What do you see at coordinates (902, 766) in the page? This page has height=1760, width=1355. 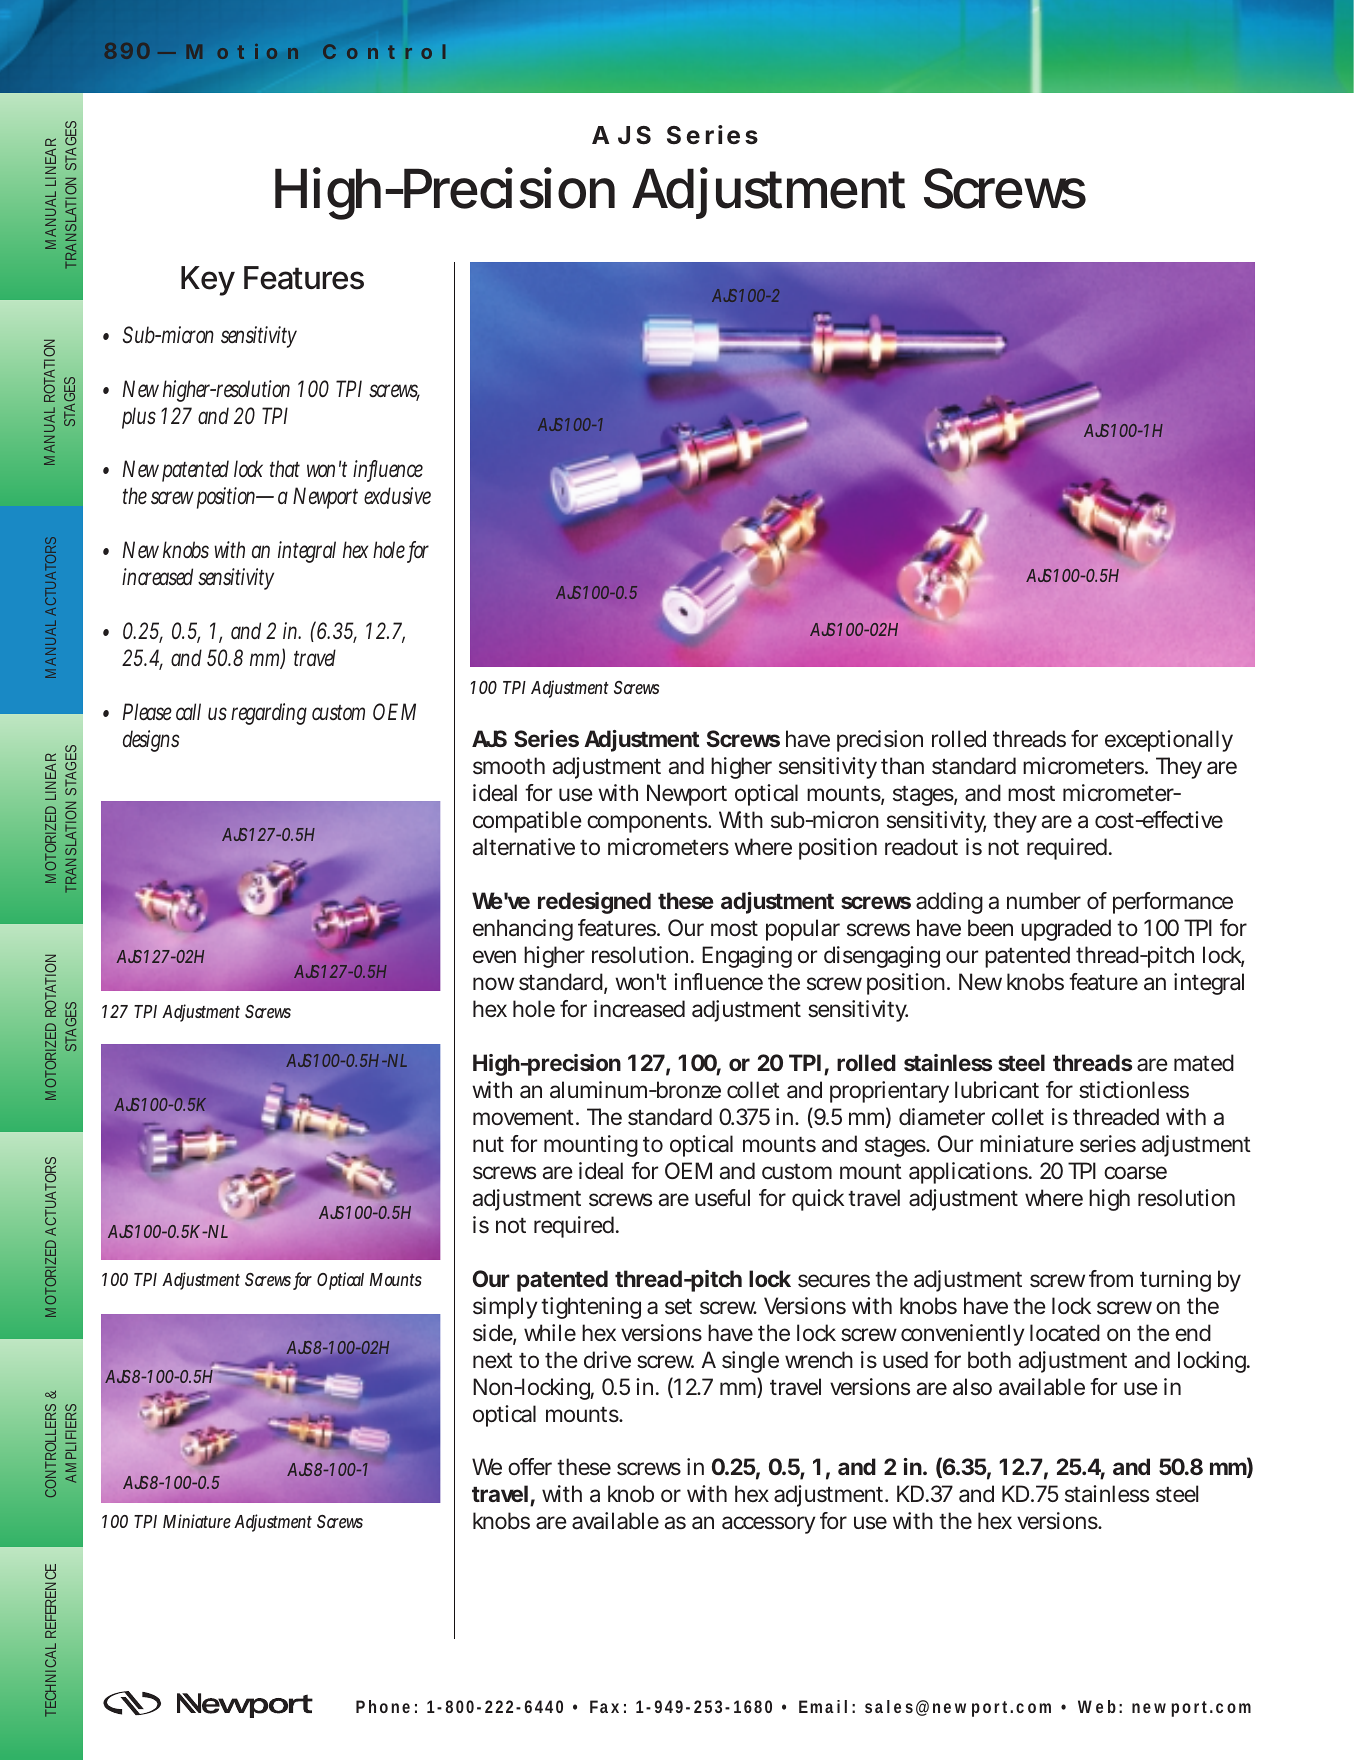 I see `than` at bounding box center [902, 766].
